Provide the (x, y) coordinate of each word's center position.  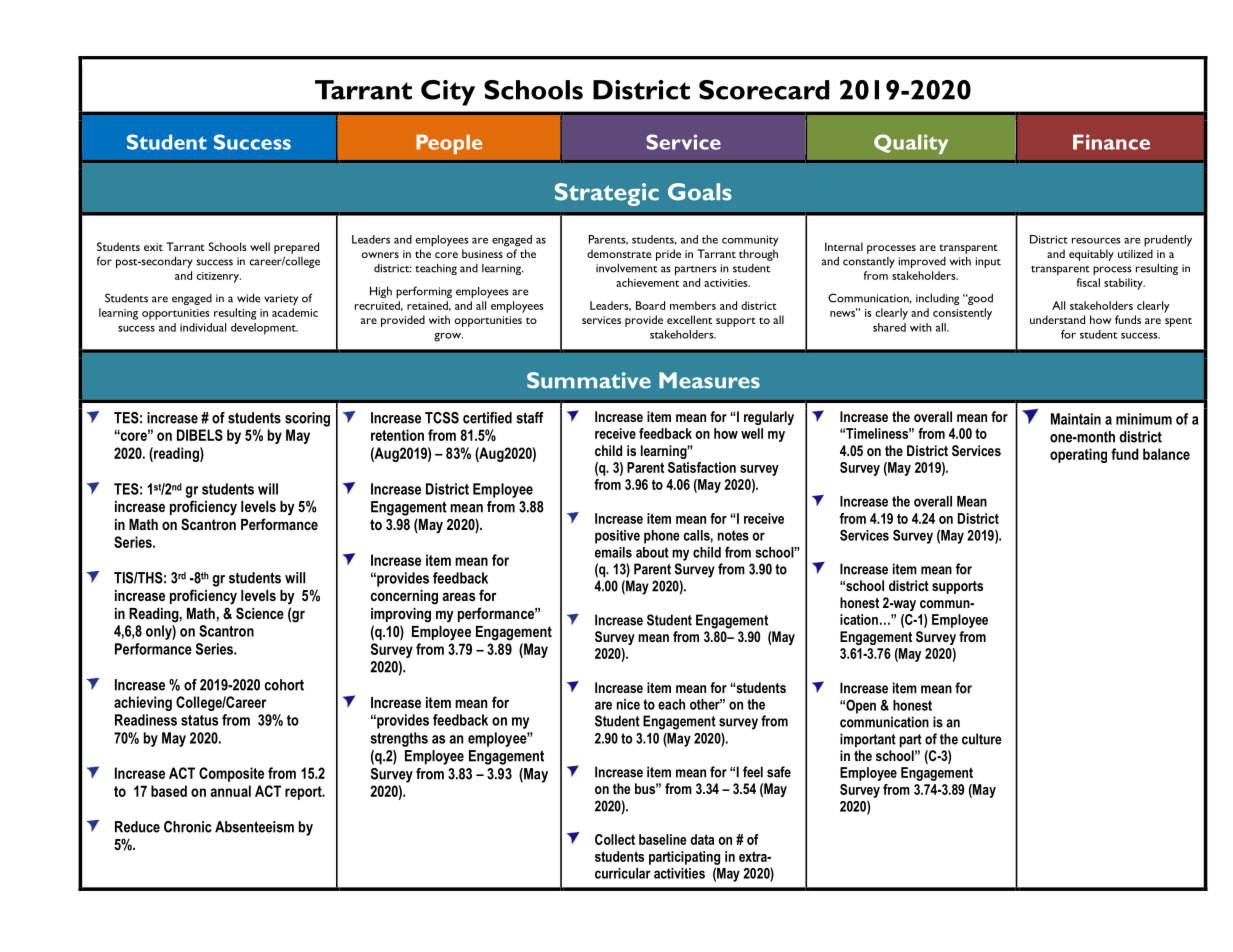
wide (248, 298)
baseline (663, 839)
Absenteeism (254, 827)
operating (1078, 455)
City (448, 93)
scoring (307, 419)
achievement (647, 282)
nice (628, 704)
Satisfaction (702, 467)
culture (982, 739)
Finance (1111, 142)
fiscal (1088, 282)
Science (260, 613)
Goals (700, 192)
